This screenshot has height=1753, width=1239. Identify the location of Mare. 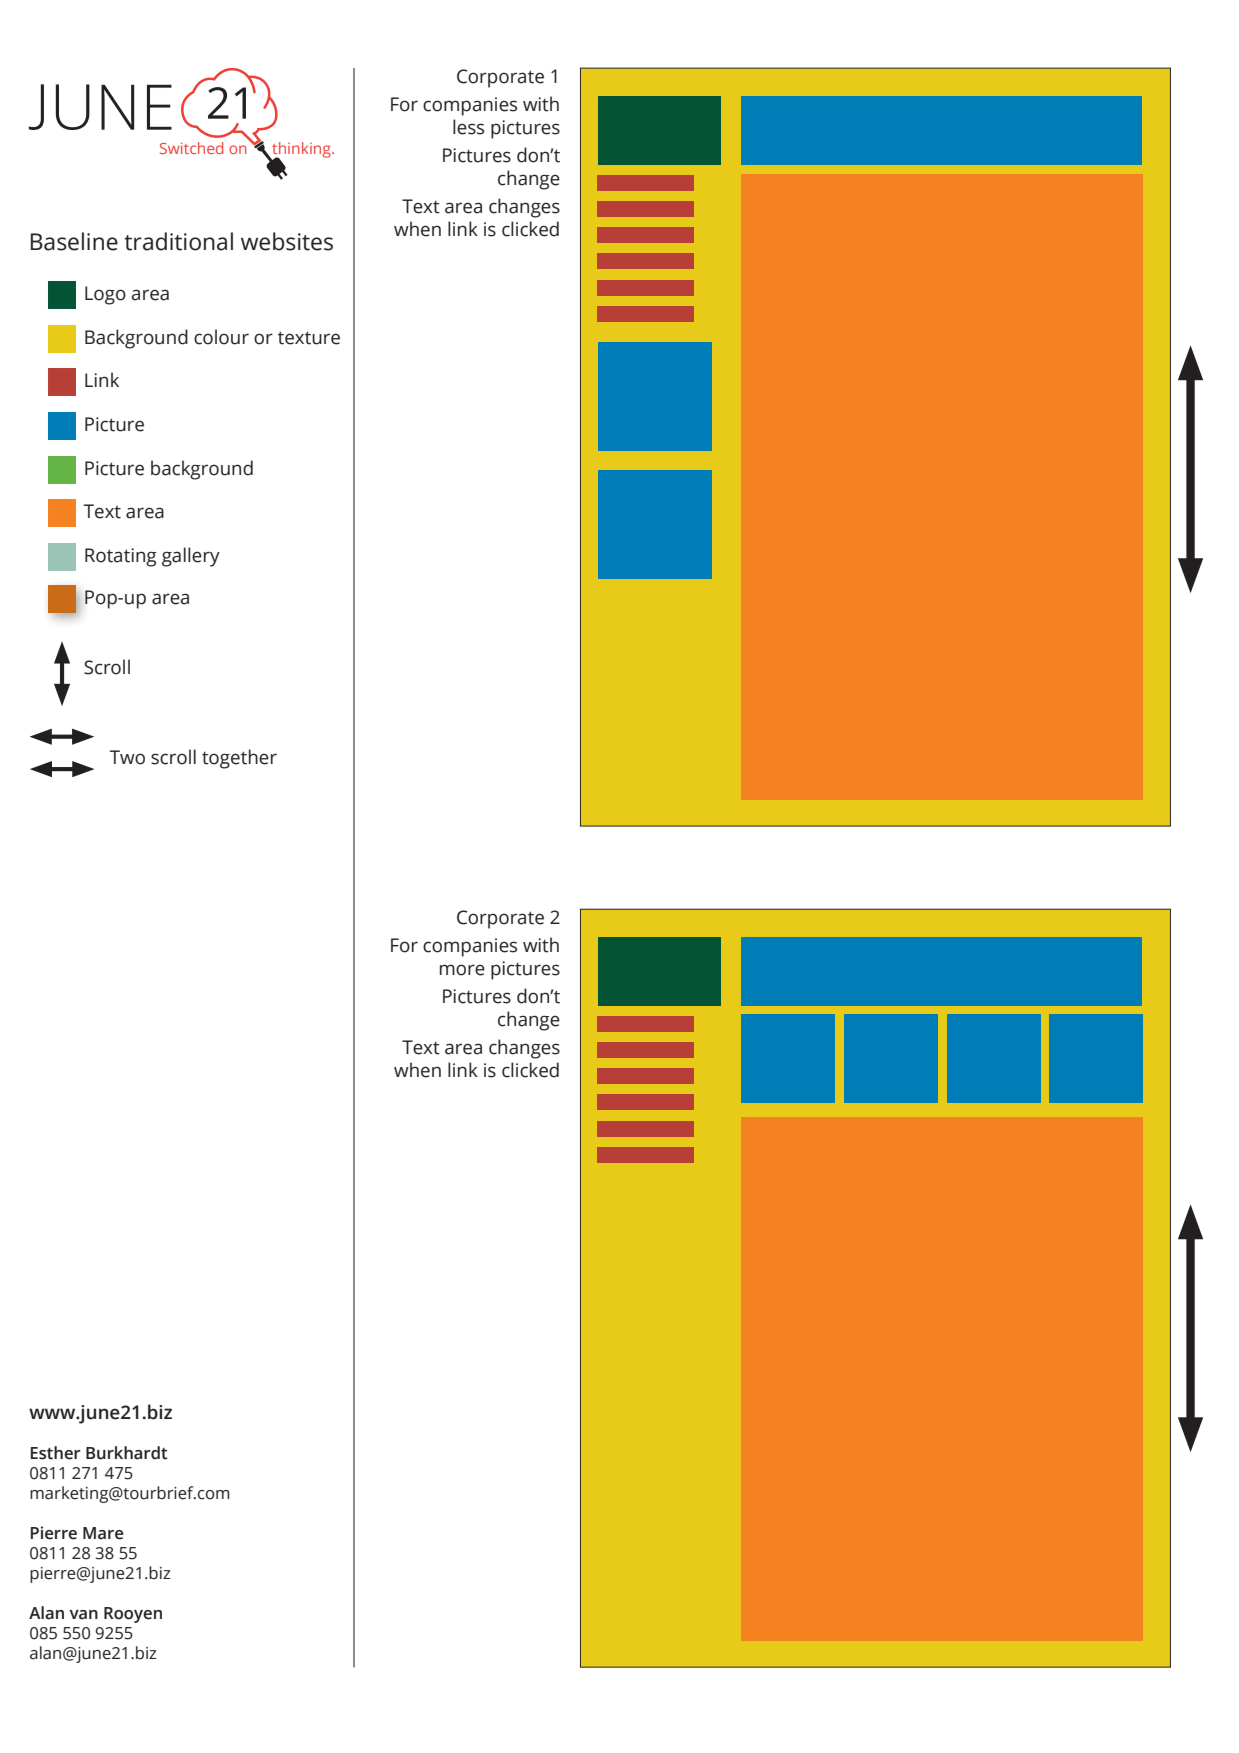
(103, 1533).
